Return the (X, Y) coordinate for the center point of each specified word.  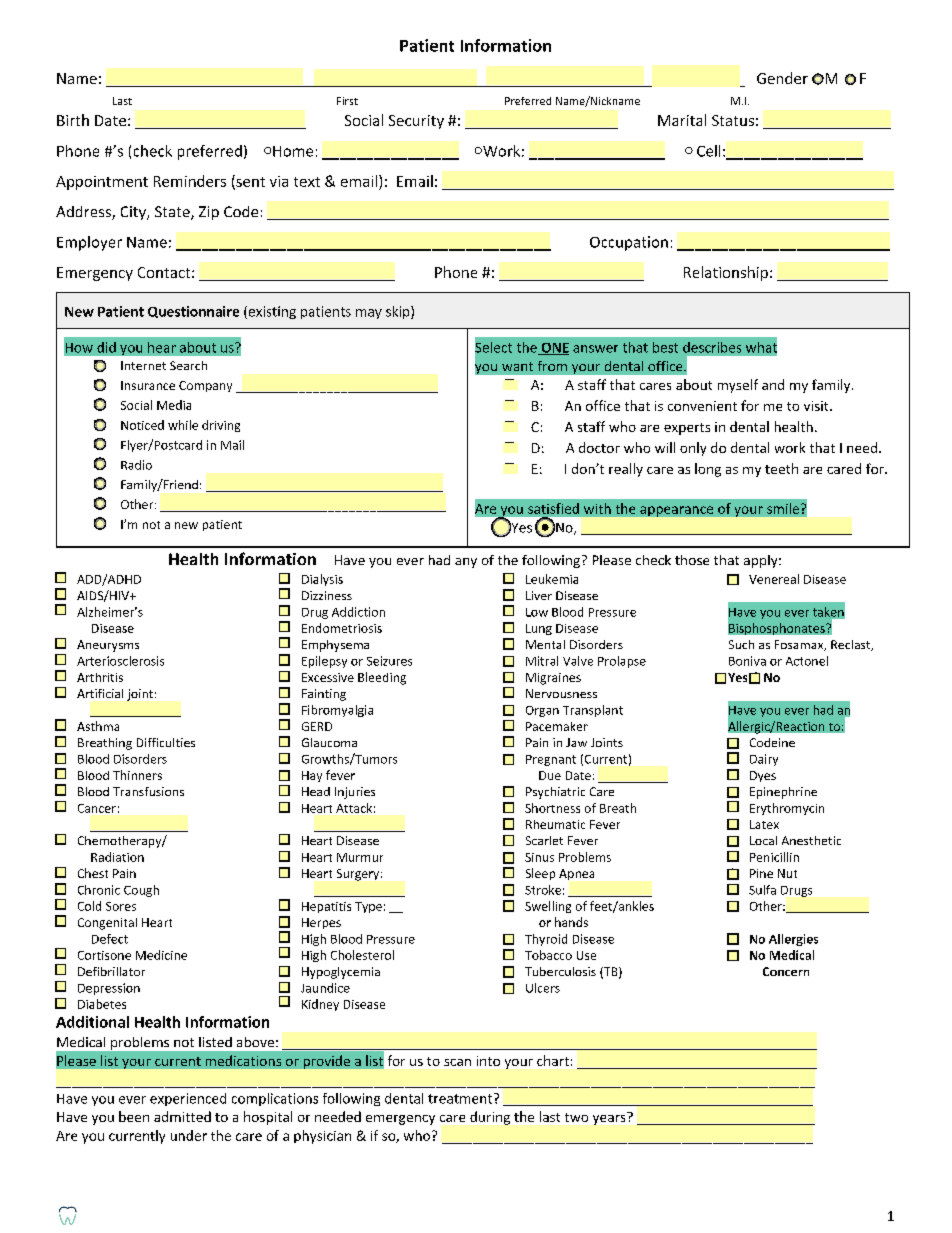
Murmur (360, 857)
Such (741, 644)
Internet (143, 365)
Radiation (117, 857)
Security (416, 122)
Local (763, 840)
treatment (460, 1099)
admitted (182, 1116)
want (517, 366)
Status (733, 120)
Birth (73, 120)
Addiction (358, 612)
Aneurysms (108, 646)
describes (712, 347)
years (609, 1120)
